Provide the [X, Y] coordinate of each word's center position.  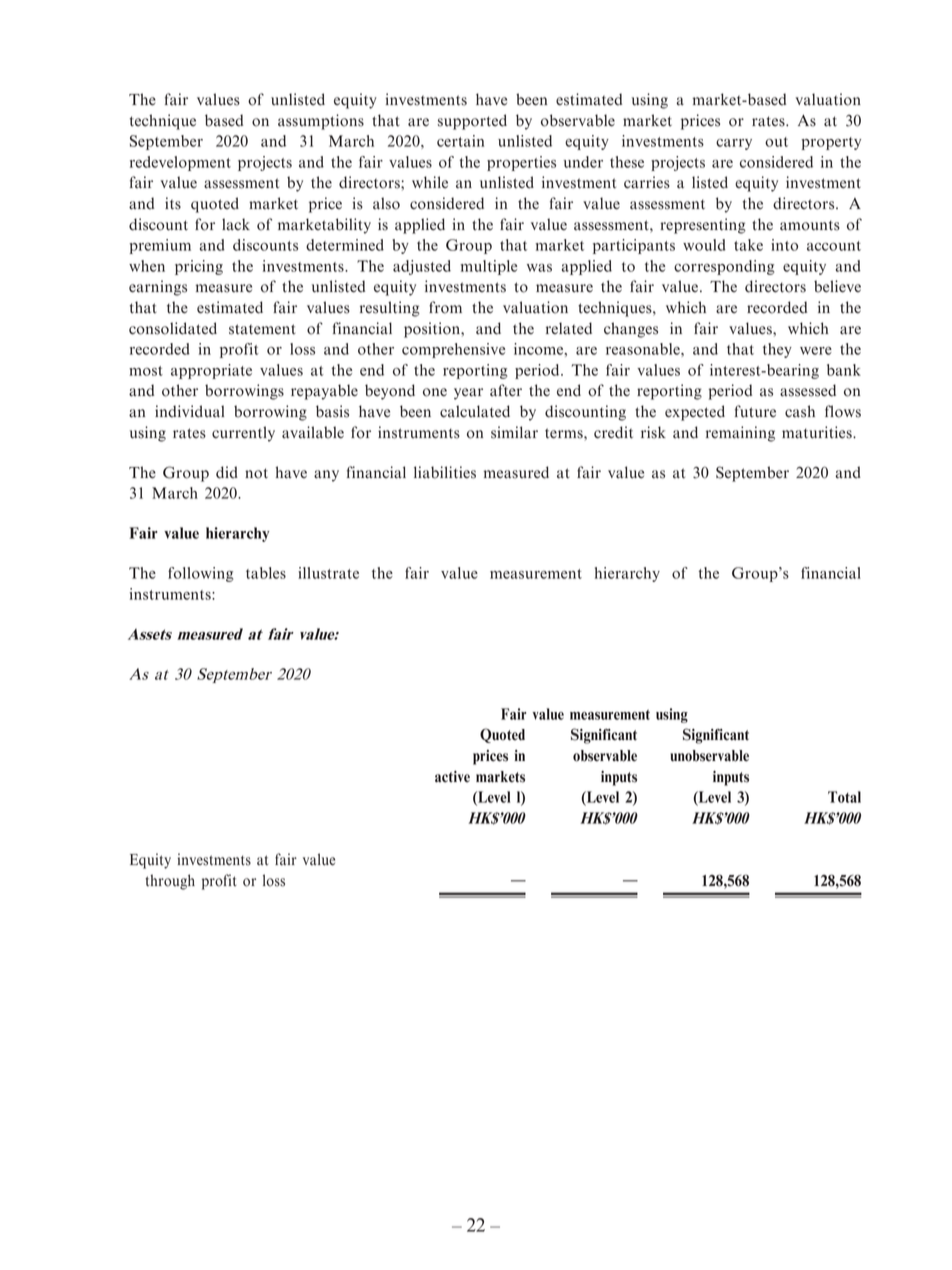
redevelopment [180, 163]
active [452, 777]
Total [844, 797]
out [776, 142]
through [170, 882]
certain [460, 141]
